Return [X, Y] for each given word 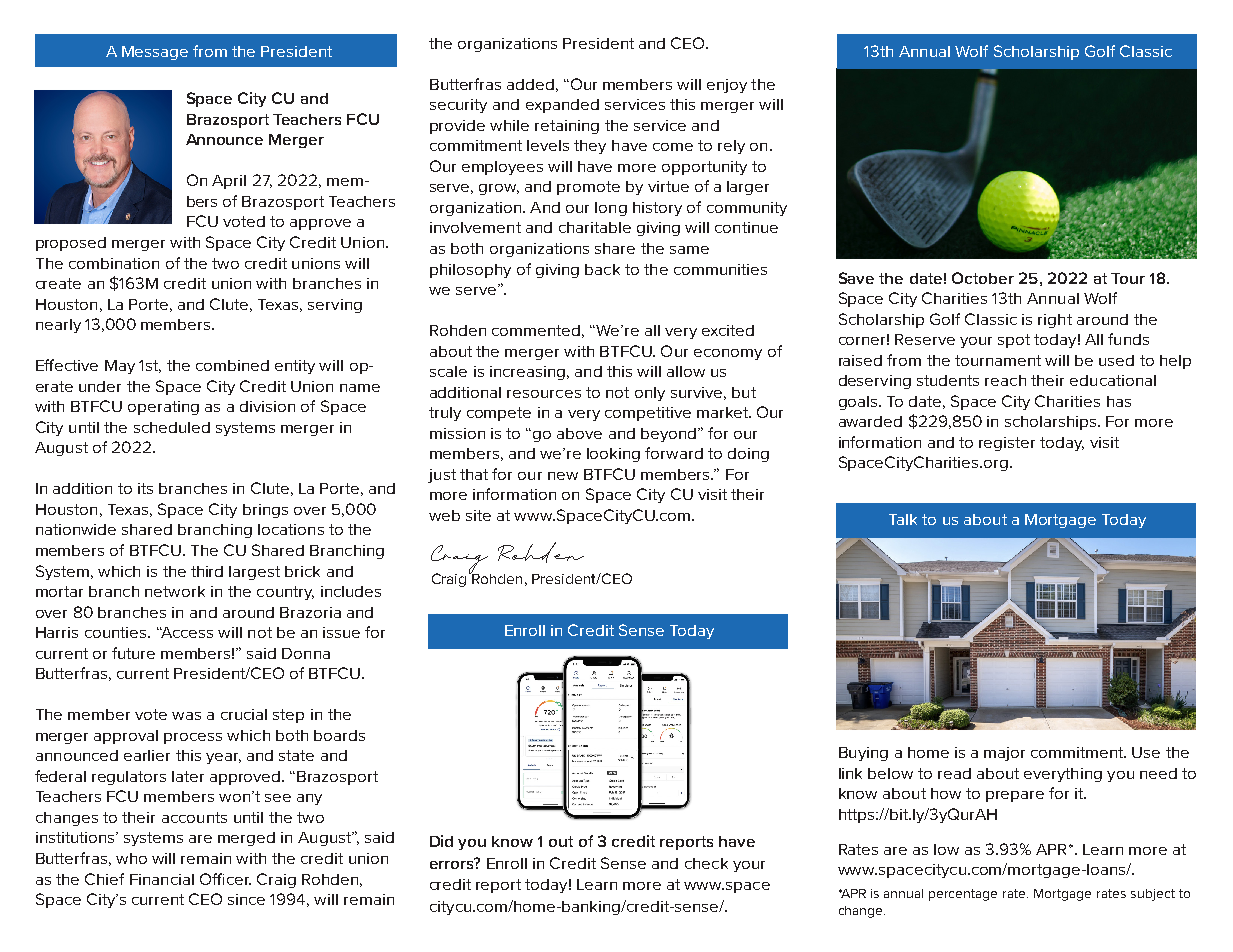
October [983, 278]
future [133, 653]
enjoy [727, 86]
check [706, 863]
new [563, 476]
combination [114, 263]
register [1007, 444]
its [145, 488]
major [1004, 754]
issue [341, 632]
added [530, 84]
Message [155, 53]
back [602, 269]
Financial [162, 879]
